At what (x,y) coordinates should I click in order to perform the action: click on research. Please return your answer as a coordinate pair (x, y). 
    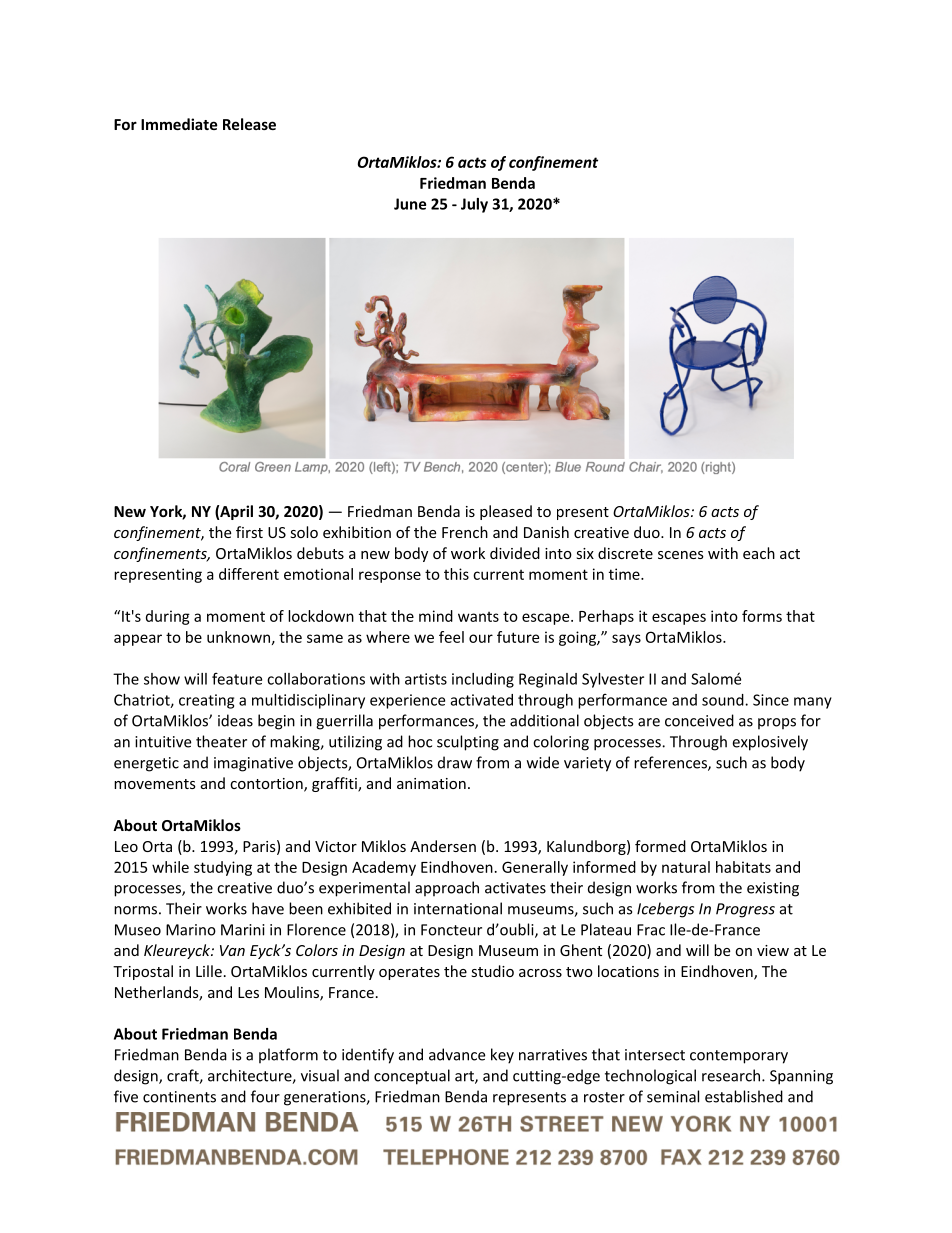
    Looking at the image, I should click on (731, 1075).
